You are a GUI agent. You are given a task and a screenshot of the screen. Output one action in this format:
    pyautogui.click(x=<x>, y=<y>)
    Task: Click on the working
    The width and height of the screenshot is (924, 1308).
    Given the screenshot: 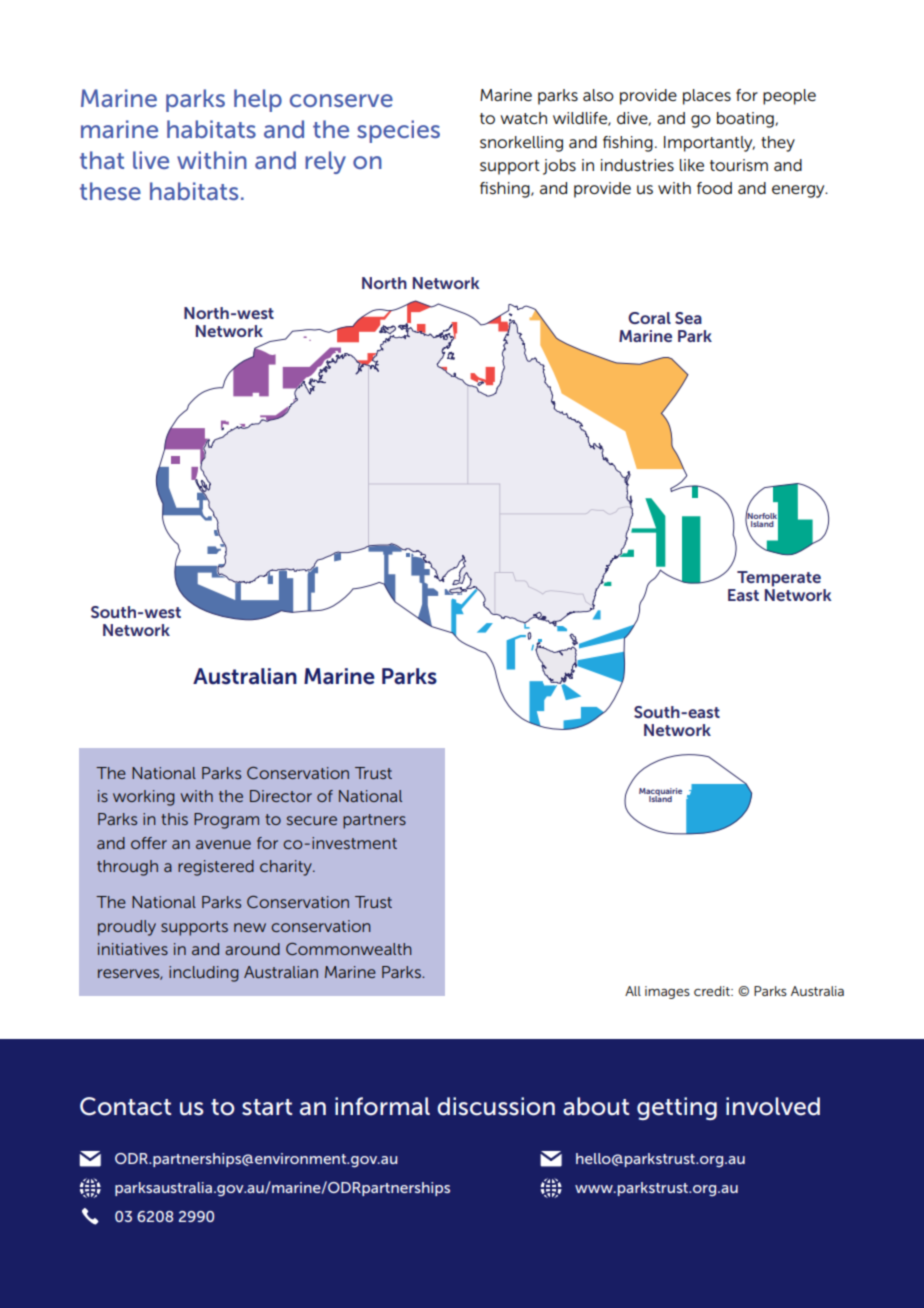 What is the action you would take?
    pyautogui.click(x=144, y=798)
